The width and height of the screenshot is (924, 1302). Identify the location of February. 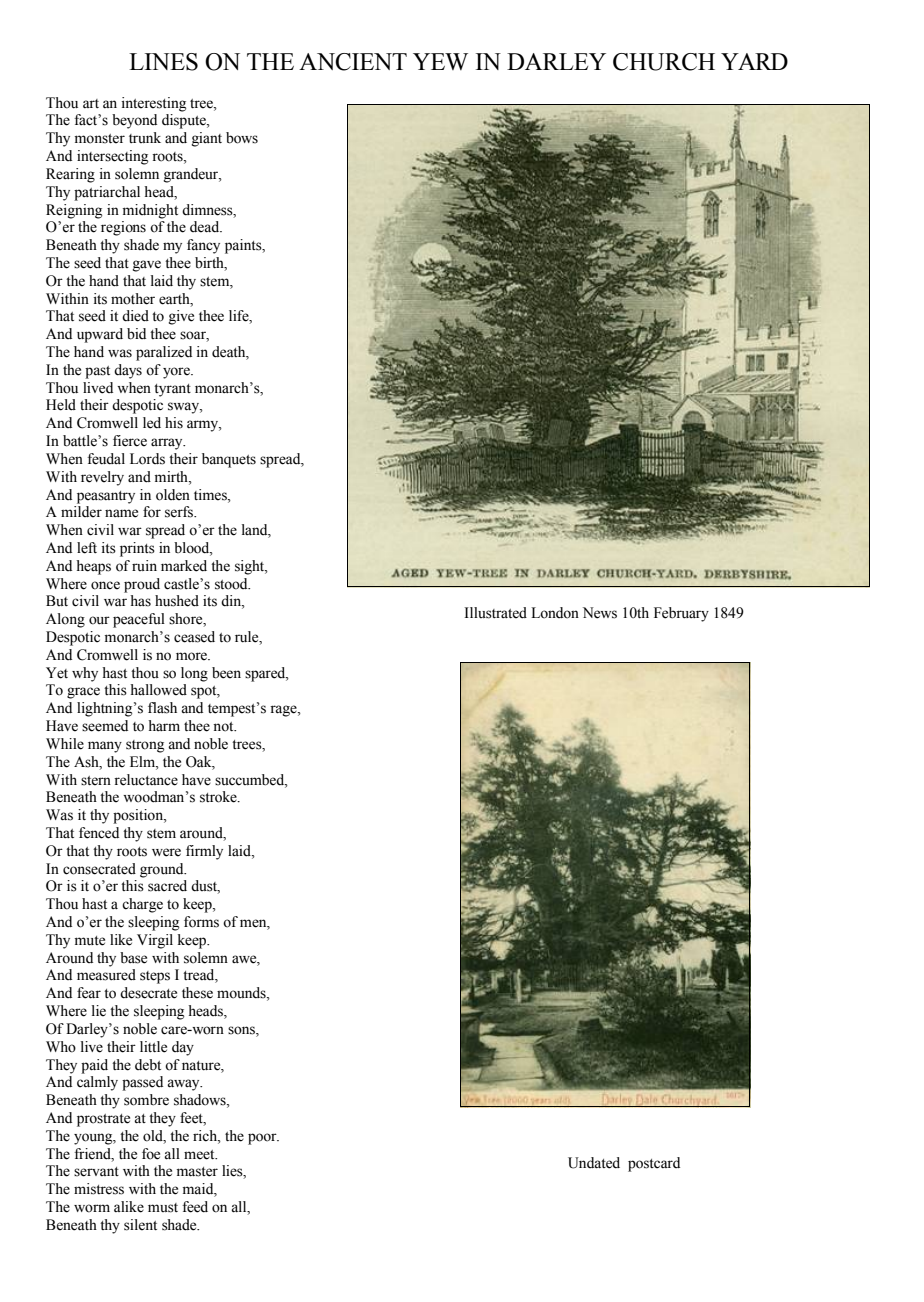
(681, 614).
